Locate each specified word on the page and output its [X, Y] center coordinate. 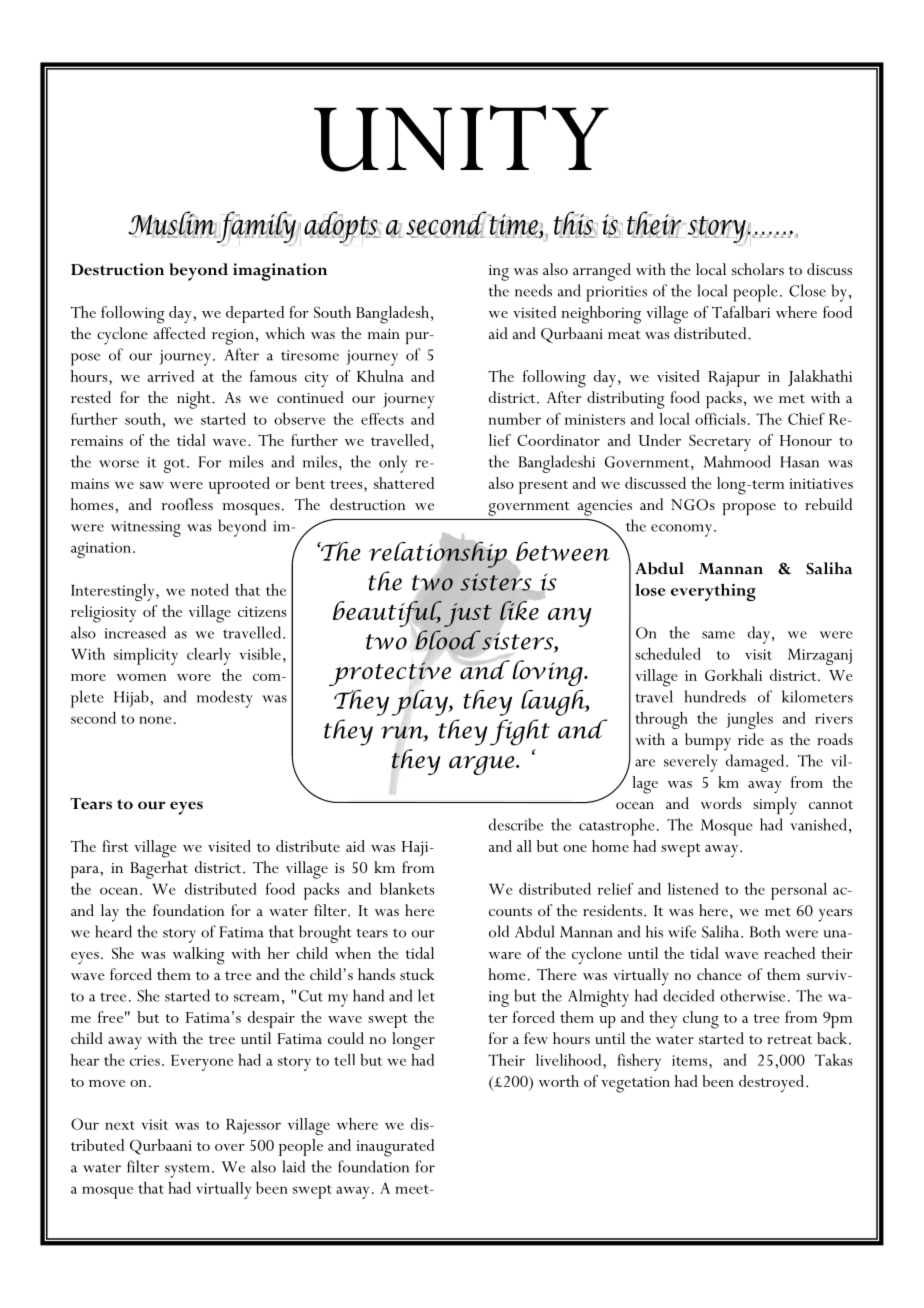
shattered [404, 483]
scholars [758, 269]
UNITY [461, 138]
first [115, 846]
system [187, 1170]
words [721, 803]
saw [152, 485]
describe [516, 824]
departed [255, 314]
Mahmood [737, 461]
